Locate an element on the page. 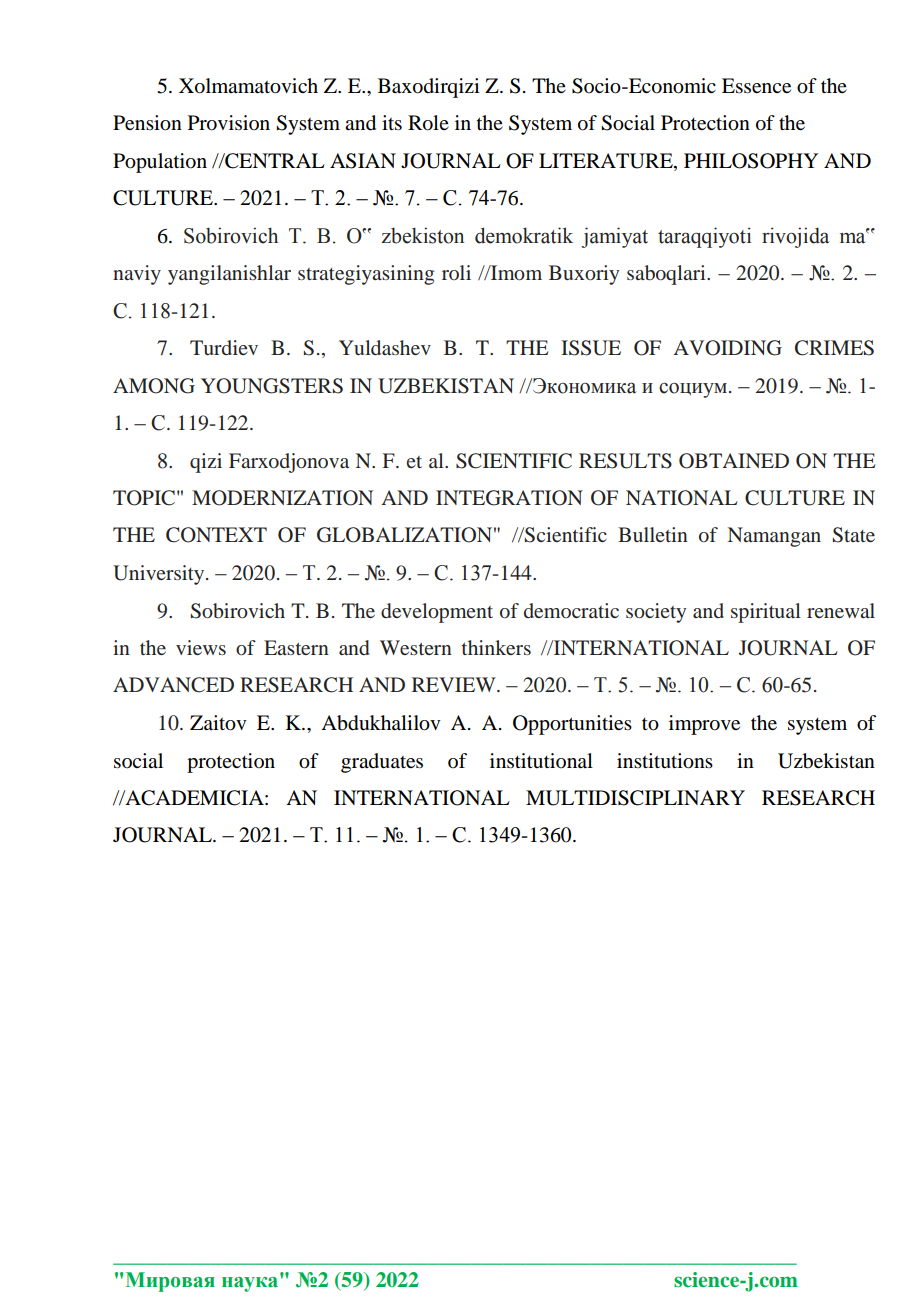 This page has width=924, height=1307. institutions is located at coordinates (665, 761).
